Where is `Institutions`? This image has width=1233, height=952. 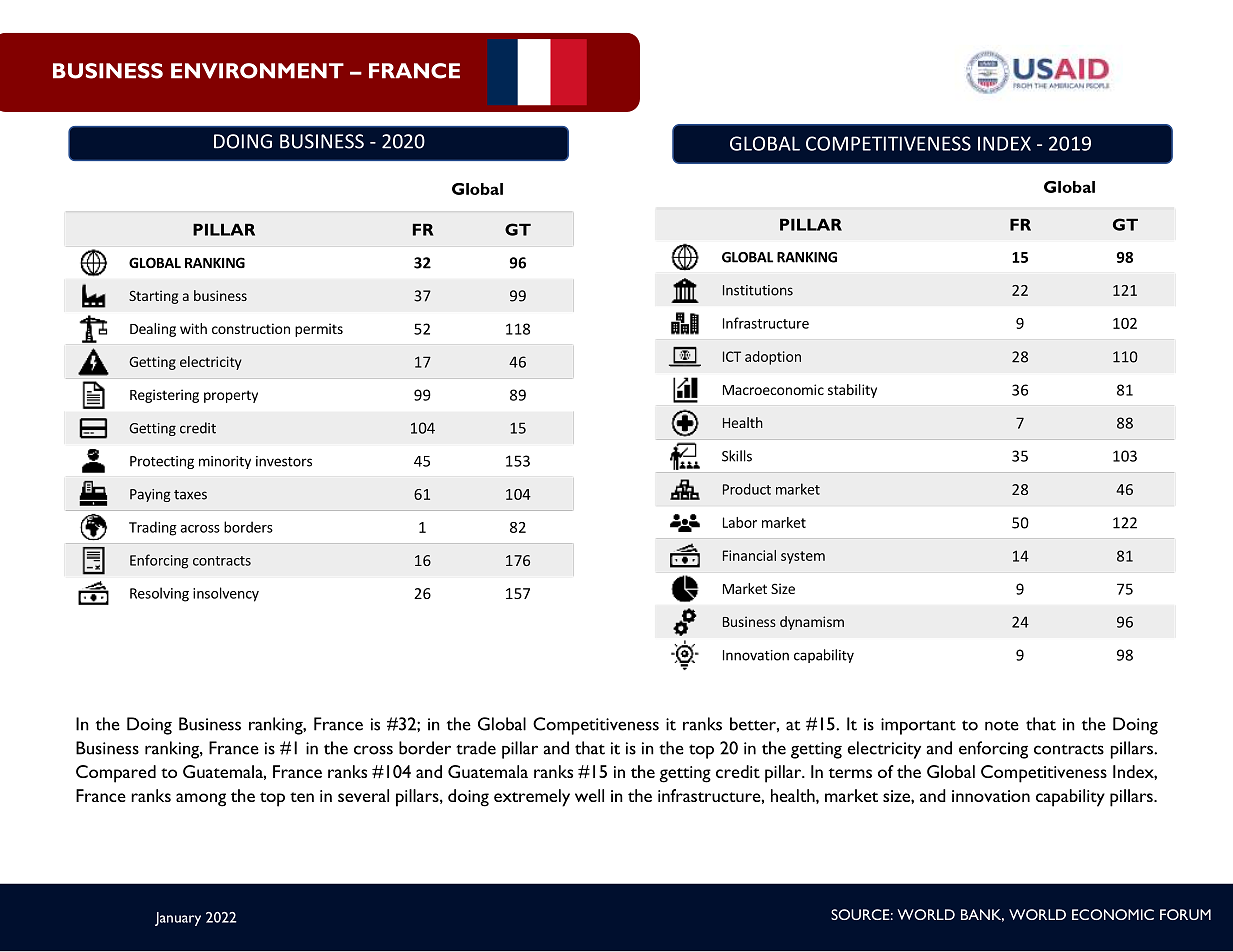 Institutions is located at coordinates (758, 290).
